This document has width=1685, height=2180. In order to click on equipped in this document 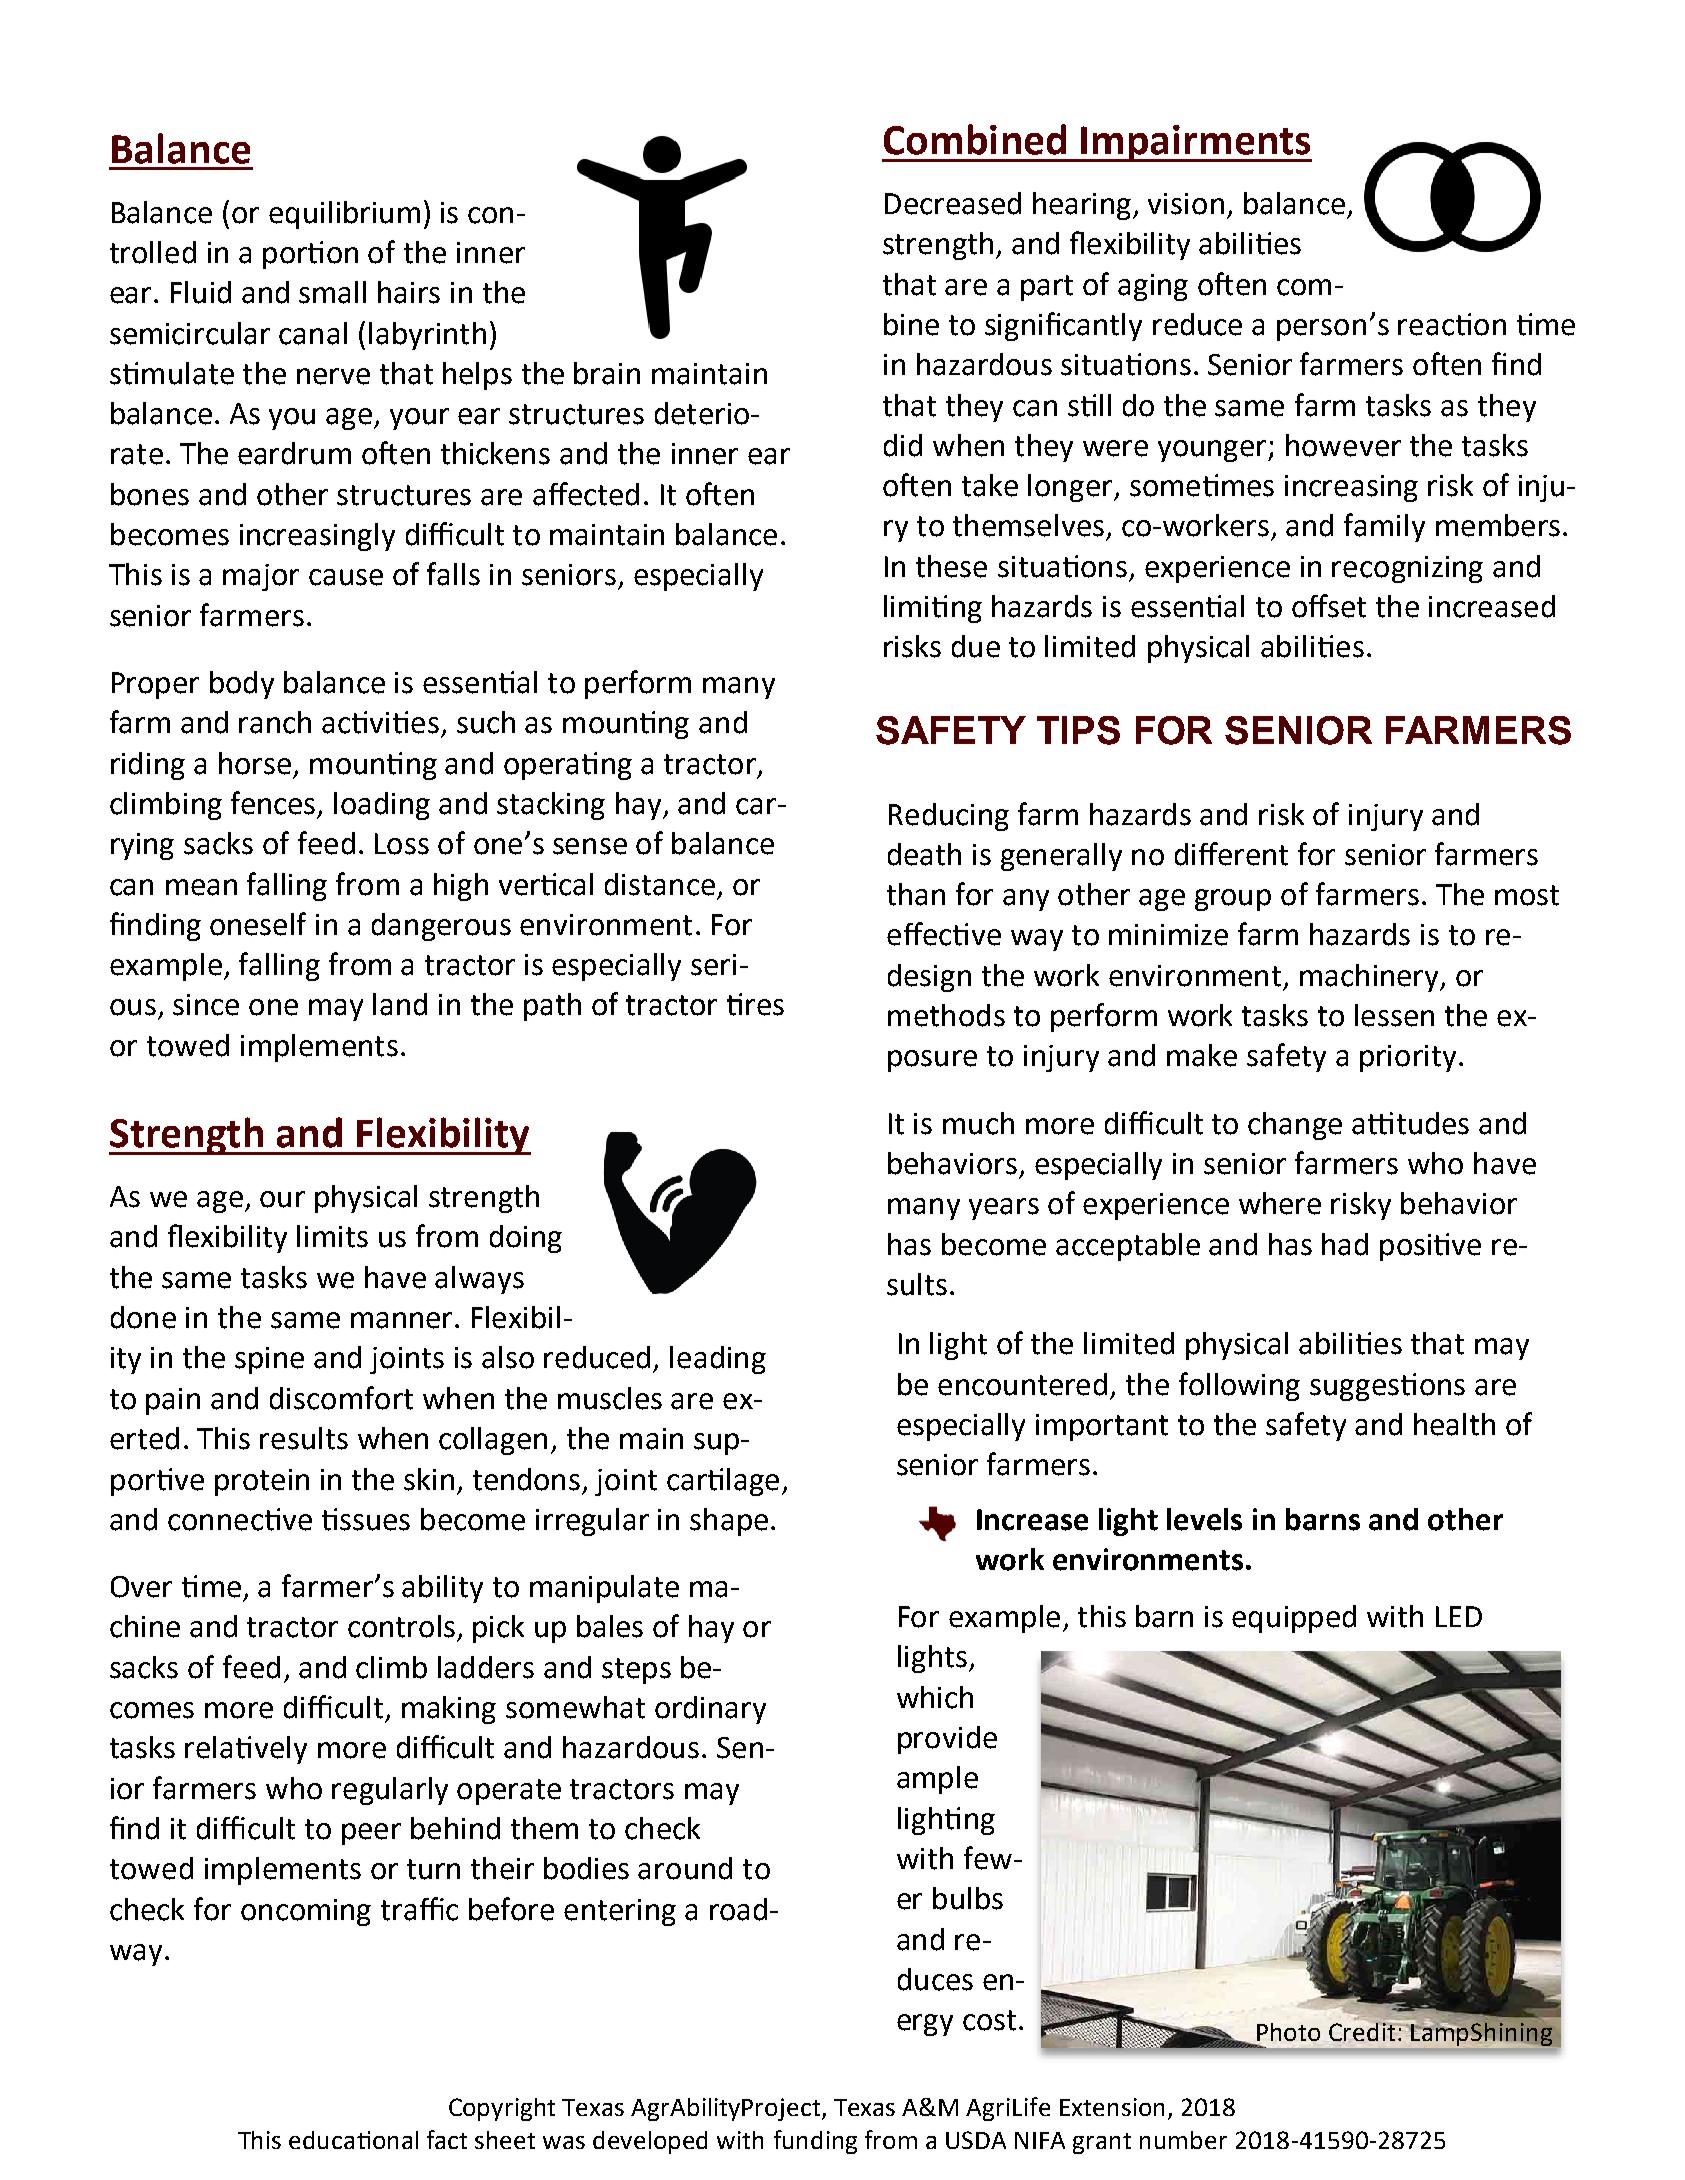, I will do `click(1294, 1619)`.
